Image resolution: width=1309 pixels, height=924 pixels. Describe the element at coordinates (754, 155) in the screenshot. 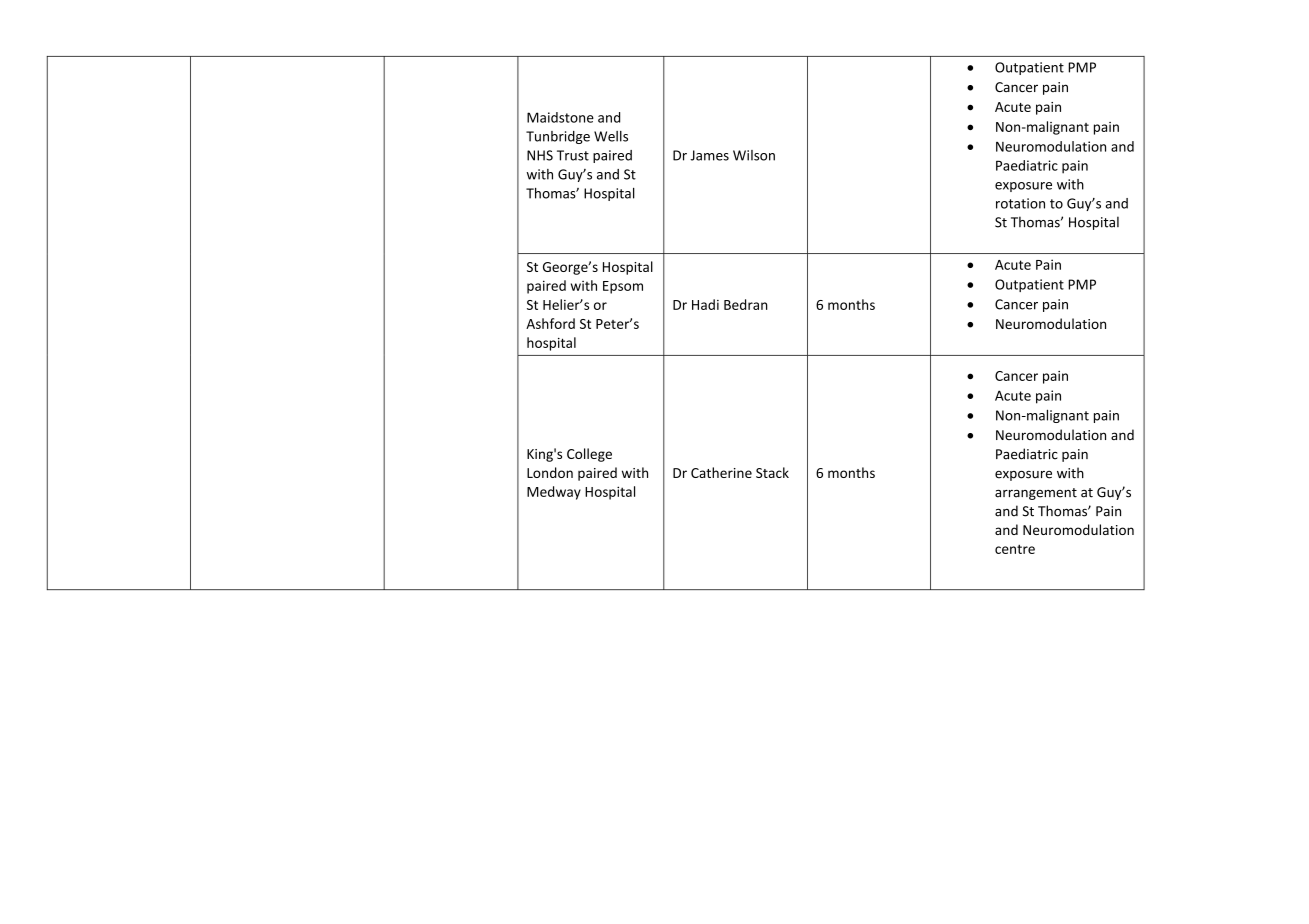

I see `Wilson` at that location.
